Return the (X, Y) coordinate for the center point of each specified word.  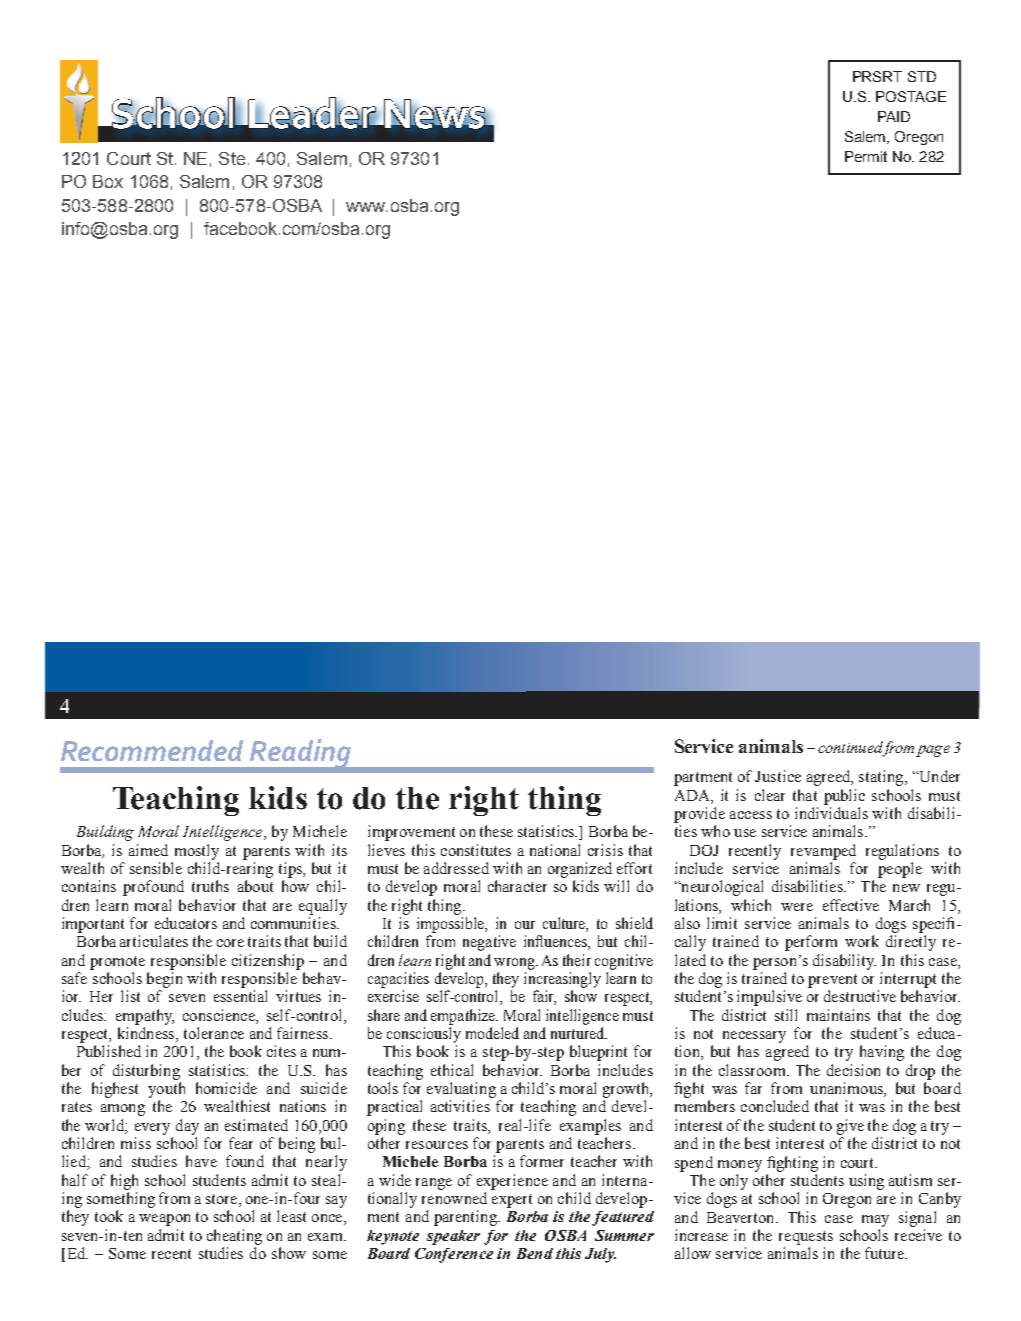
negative (489, 943)
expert (512, 1201)
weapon (164, 1220)
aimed (148, 850)
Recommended (152, 750)
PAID (894, 116)
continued (850, 747)
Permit (866, 156)
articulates (154, 941)
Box (108, 181)
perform (811, 943)
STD (922, 76)
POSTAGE (911, 96)
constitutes (476, 850)
